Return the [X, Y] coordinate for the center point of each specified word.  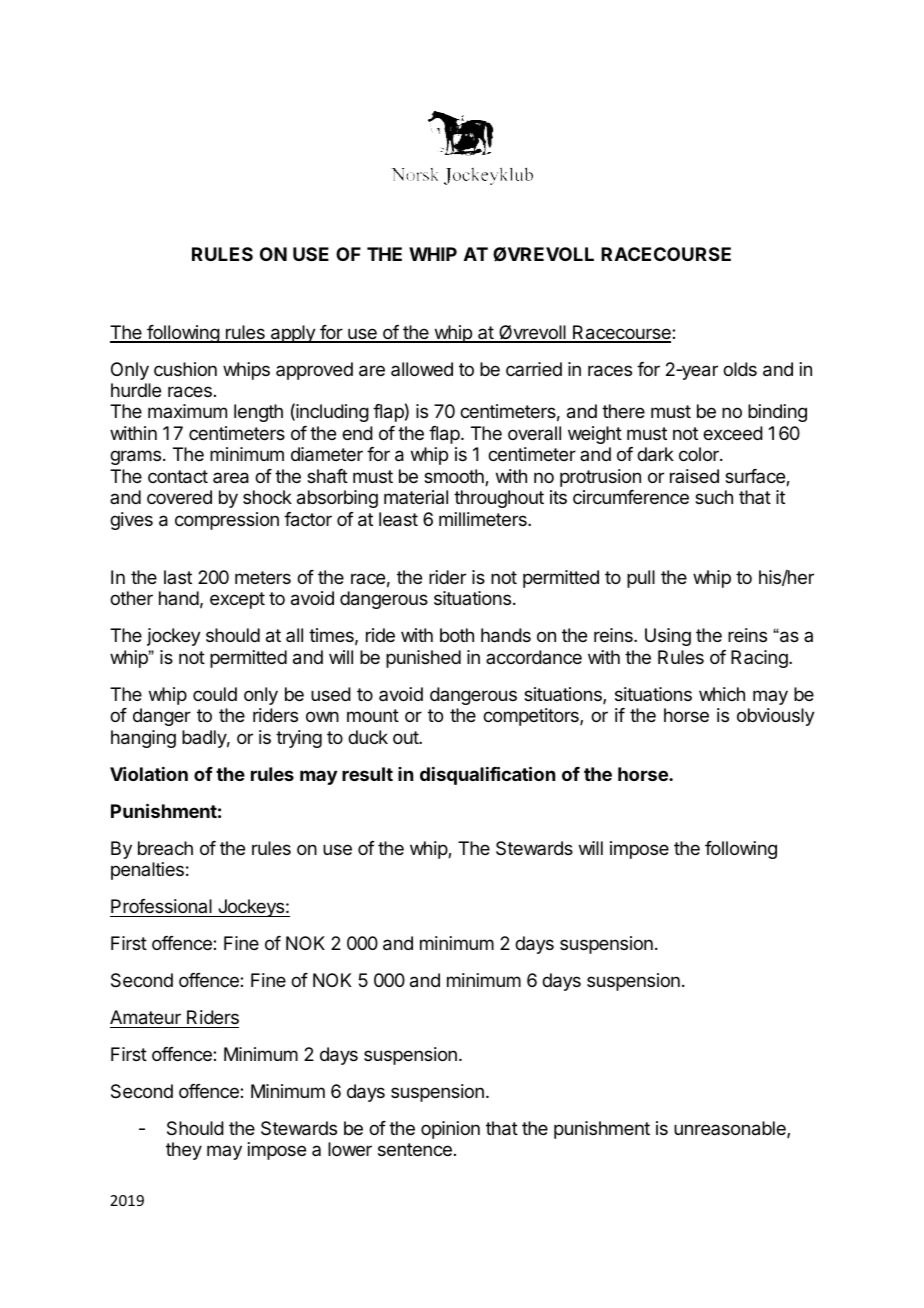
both [457, 635]
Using [668, 637]
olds [740, 369]
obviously [776, 717]
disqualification [487, 775]
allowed [422, 369]
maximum [187, 411]
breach [165, 848]
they [184, 1151]
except [237, 600]
